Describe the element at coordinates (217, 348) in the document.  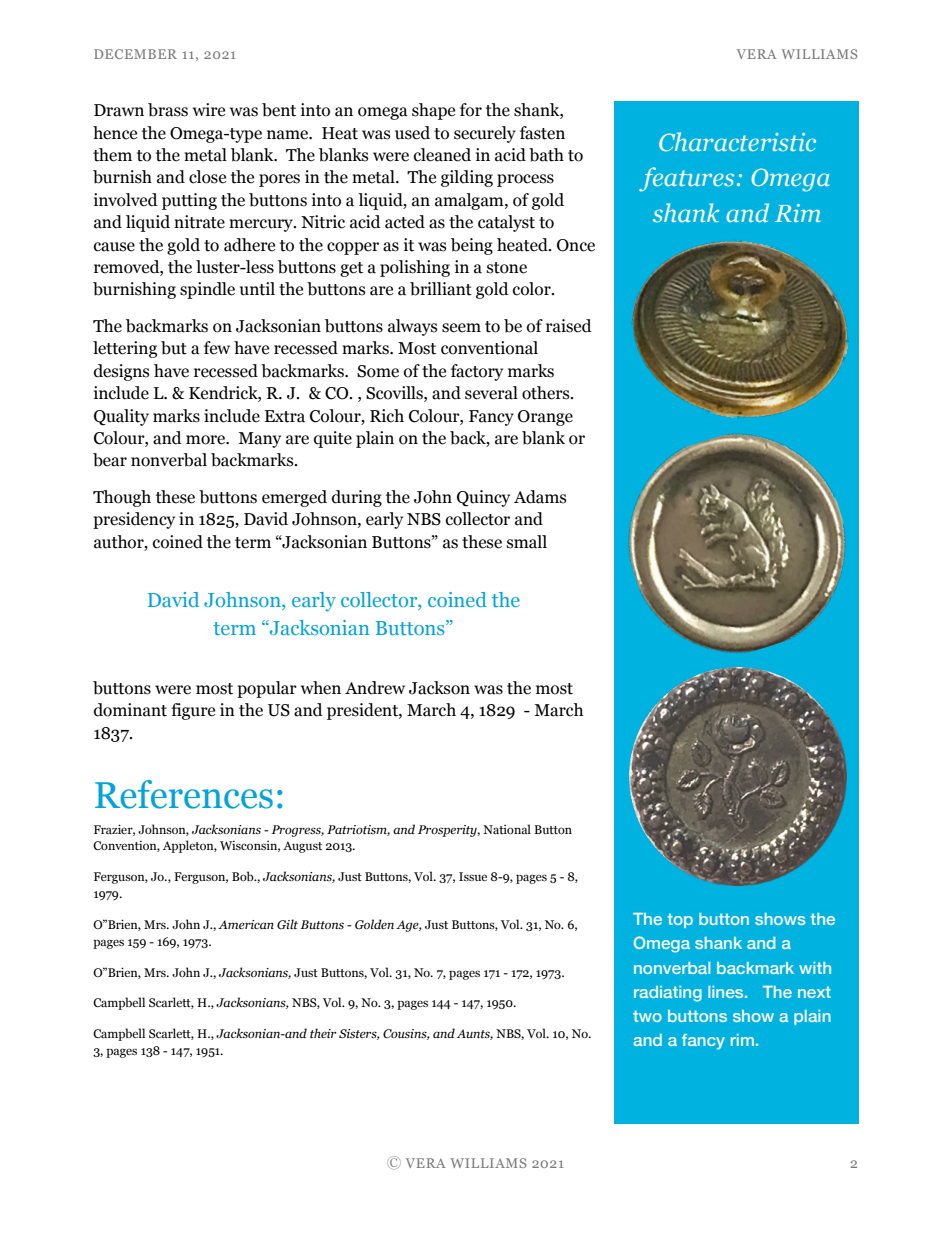
I see `few` at that location.
